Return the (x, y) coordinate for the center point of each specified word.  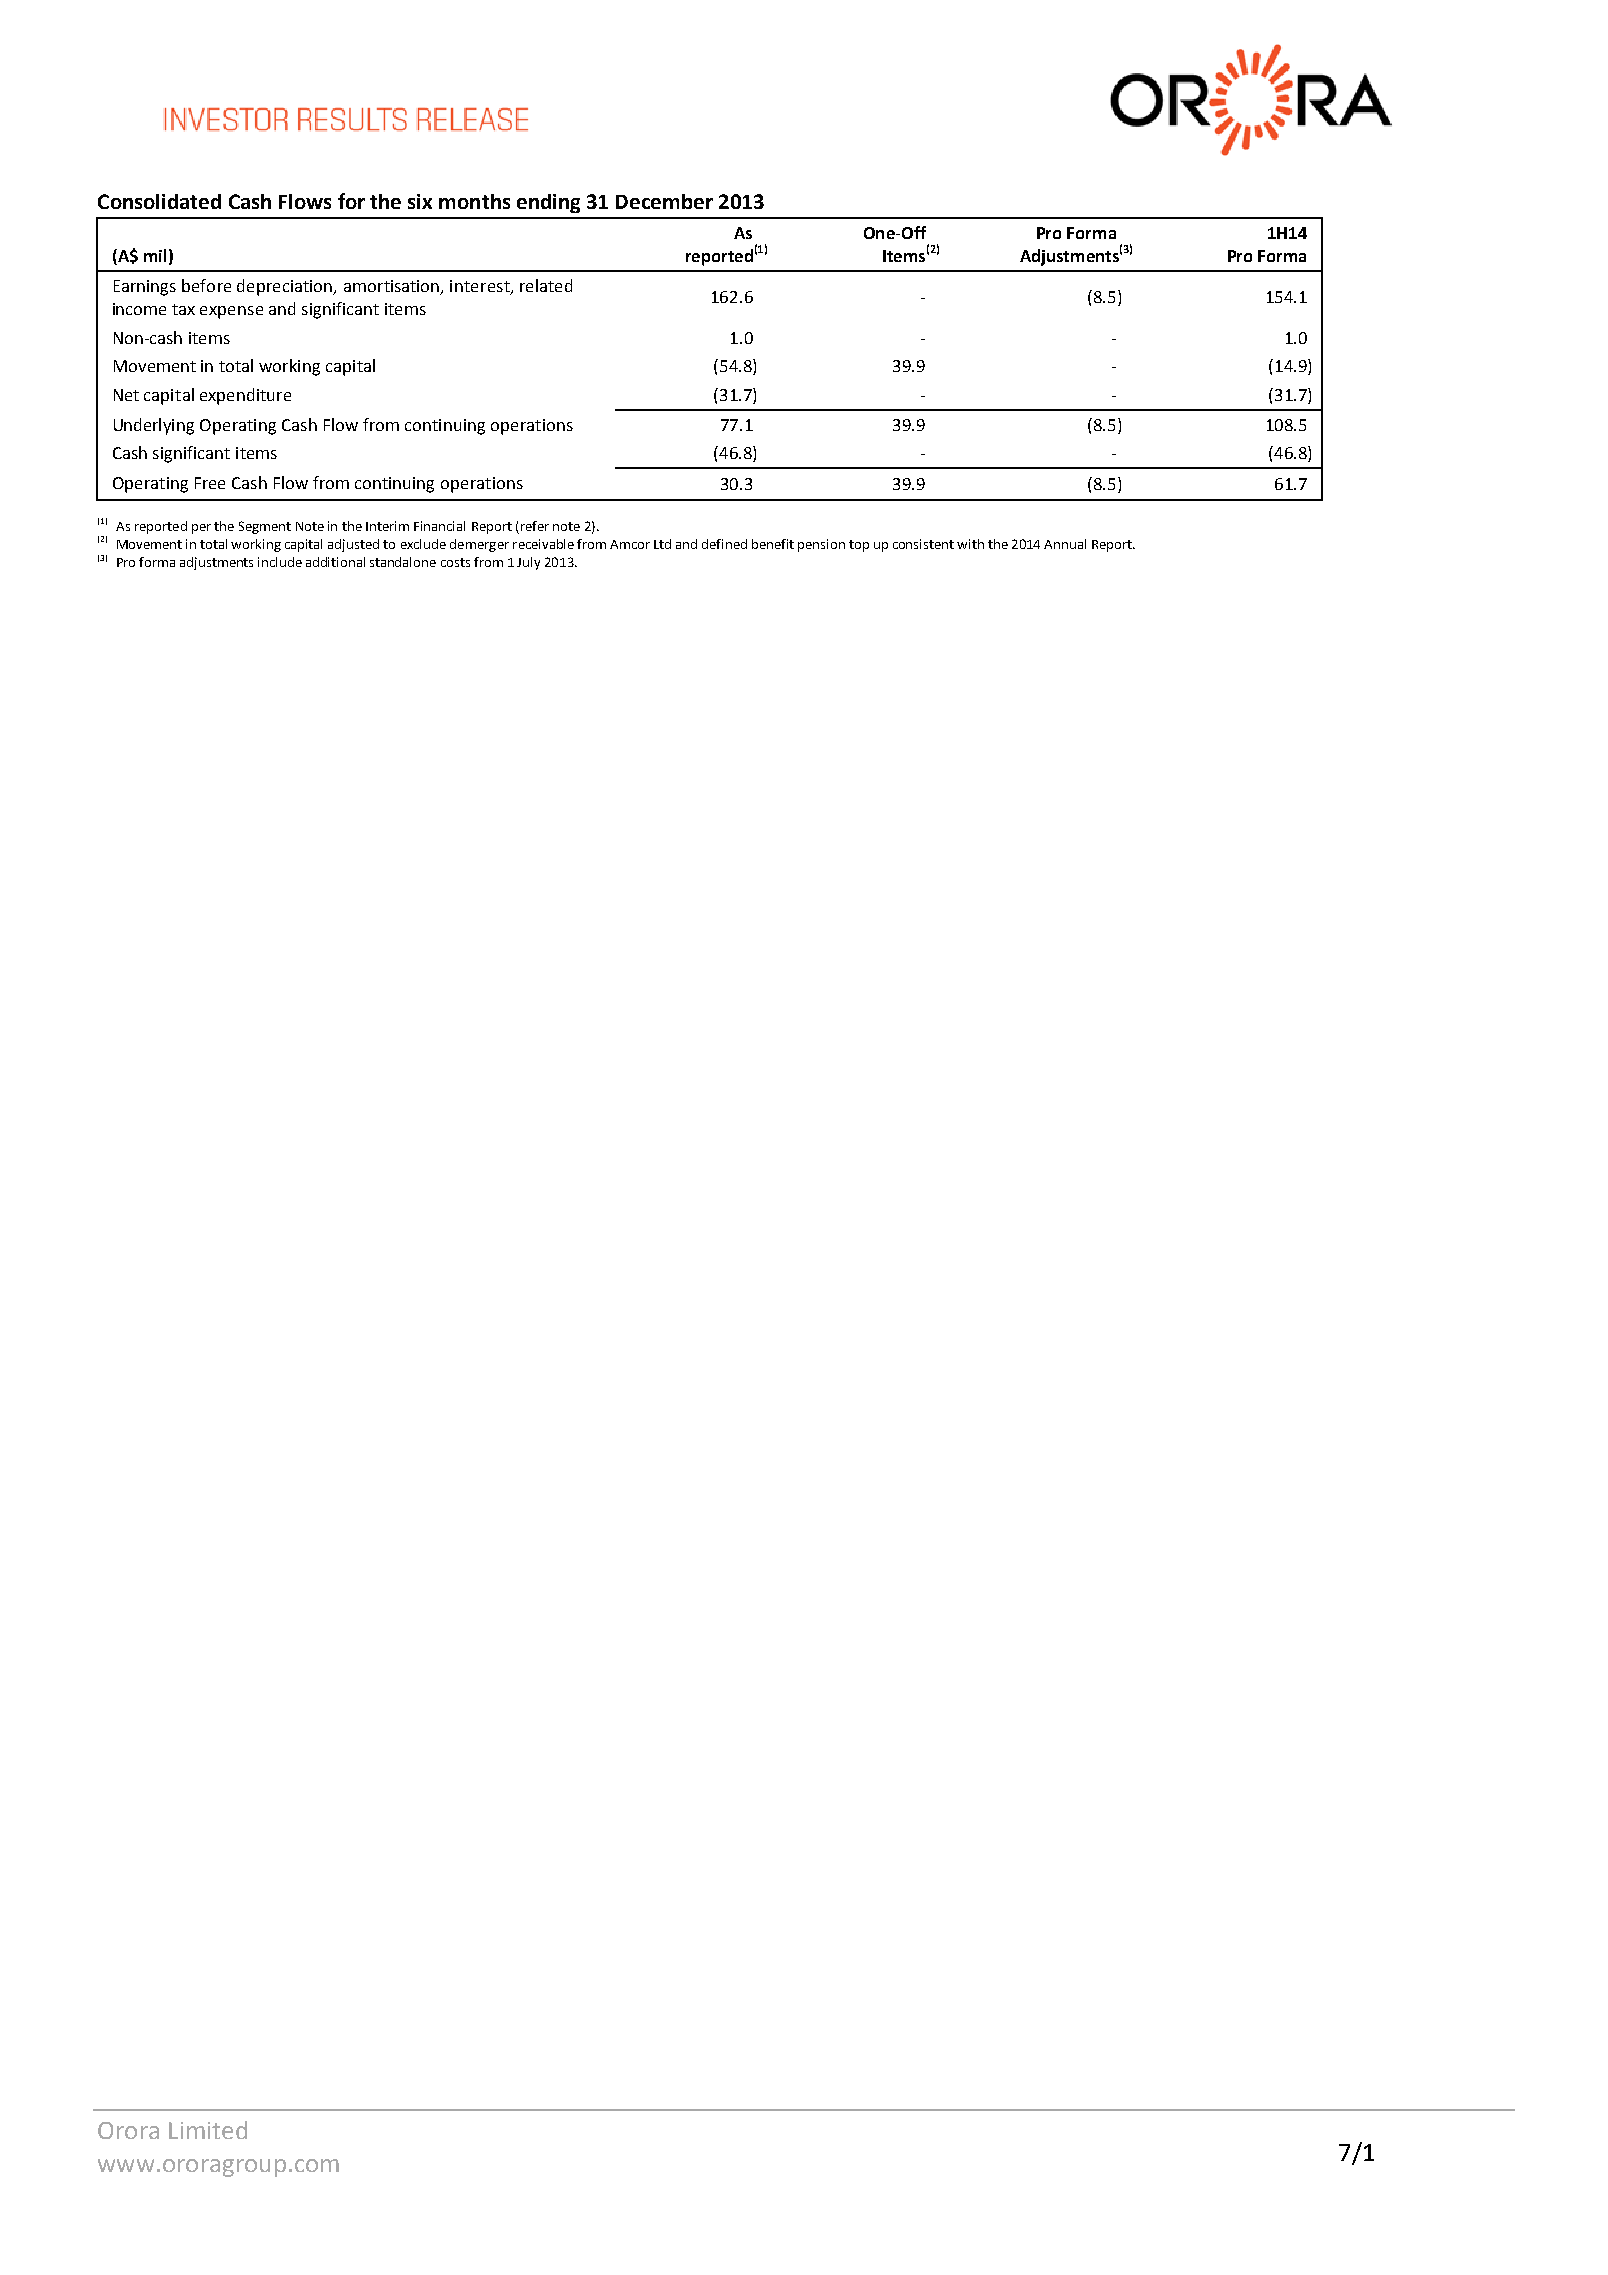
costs (455, 562)
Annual (1065, 544)
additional (335, 562)
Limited (208, 2130)
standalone (403, 562)
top (859, 546)
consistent (923, 544)
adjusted (353, 545)
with (970, 544)
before (206, 285)
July (528, 563)
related (546, 285)
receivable (543, 544)
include (280, 562)
